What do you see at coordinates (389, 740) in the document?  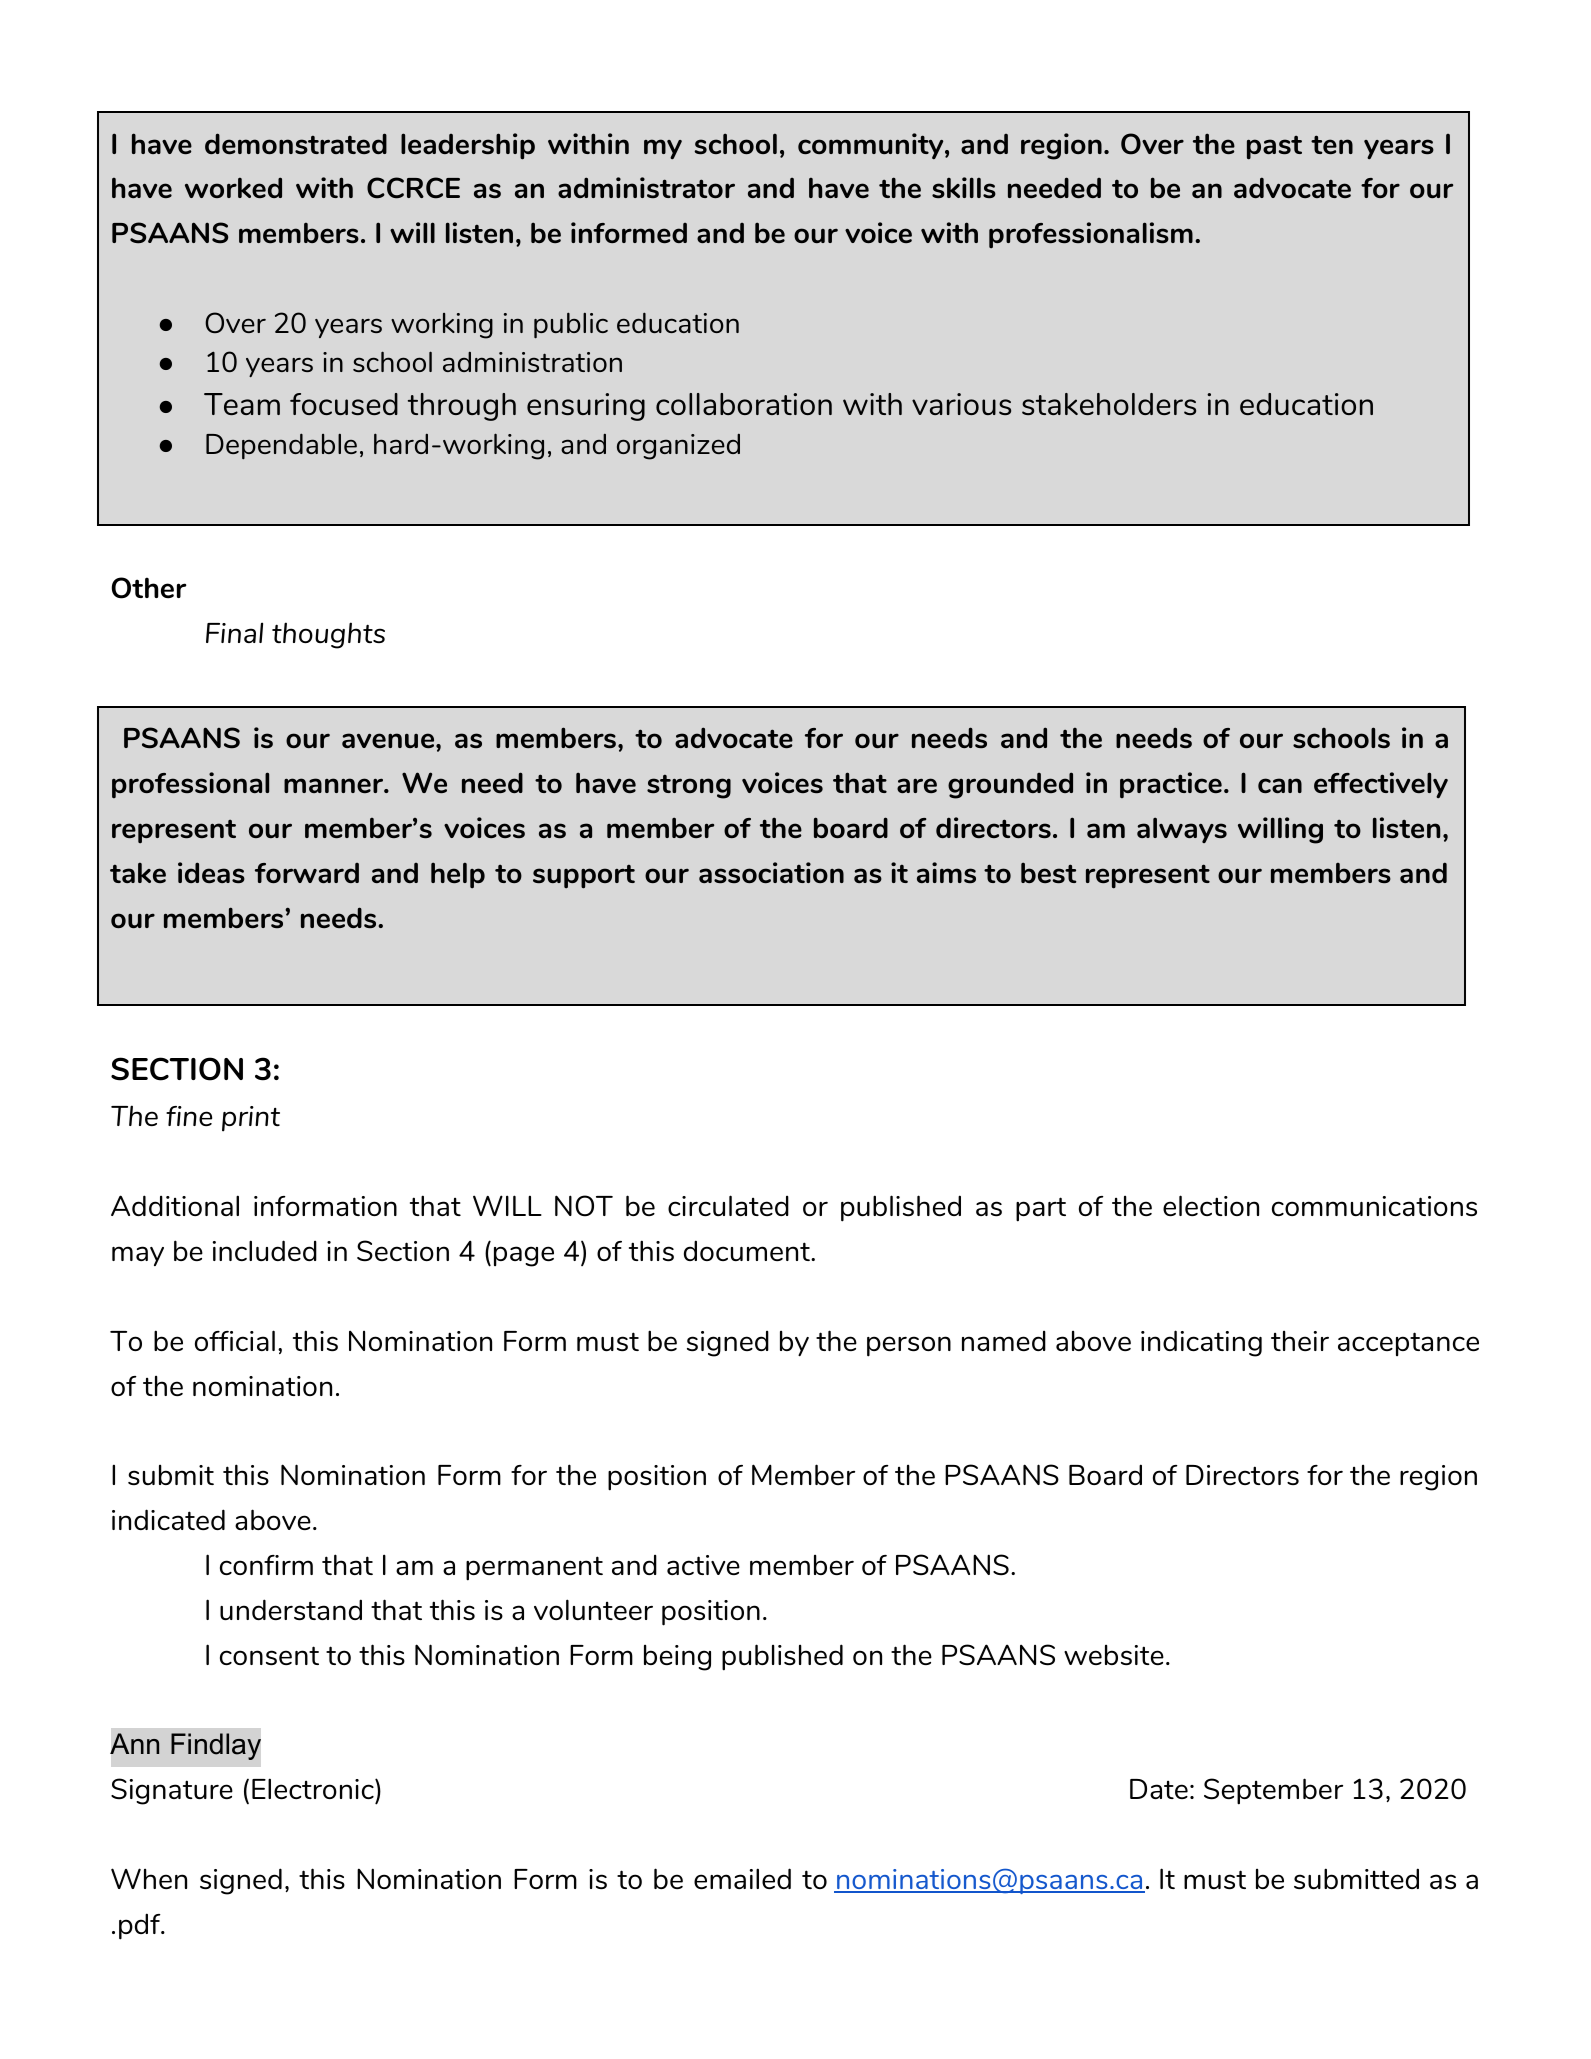 I see `avenue` at bounding box center [389, 740].
